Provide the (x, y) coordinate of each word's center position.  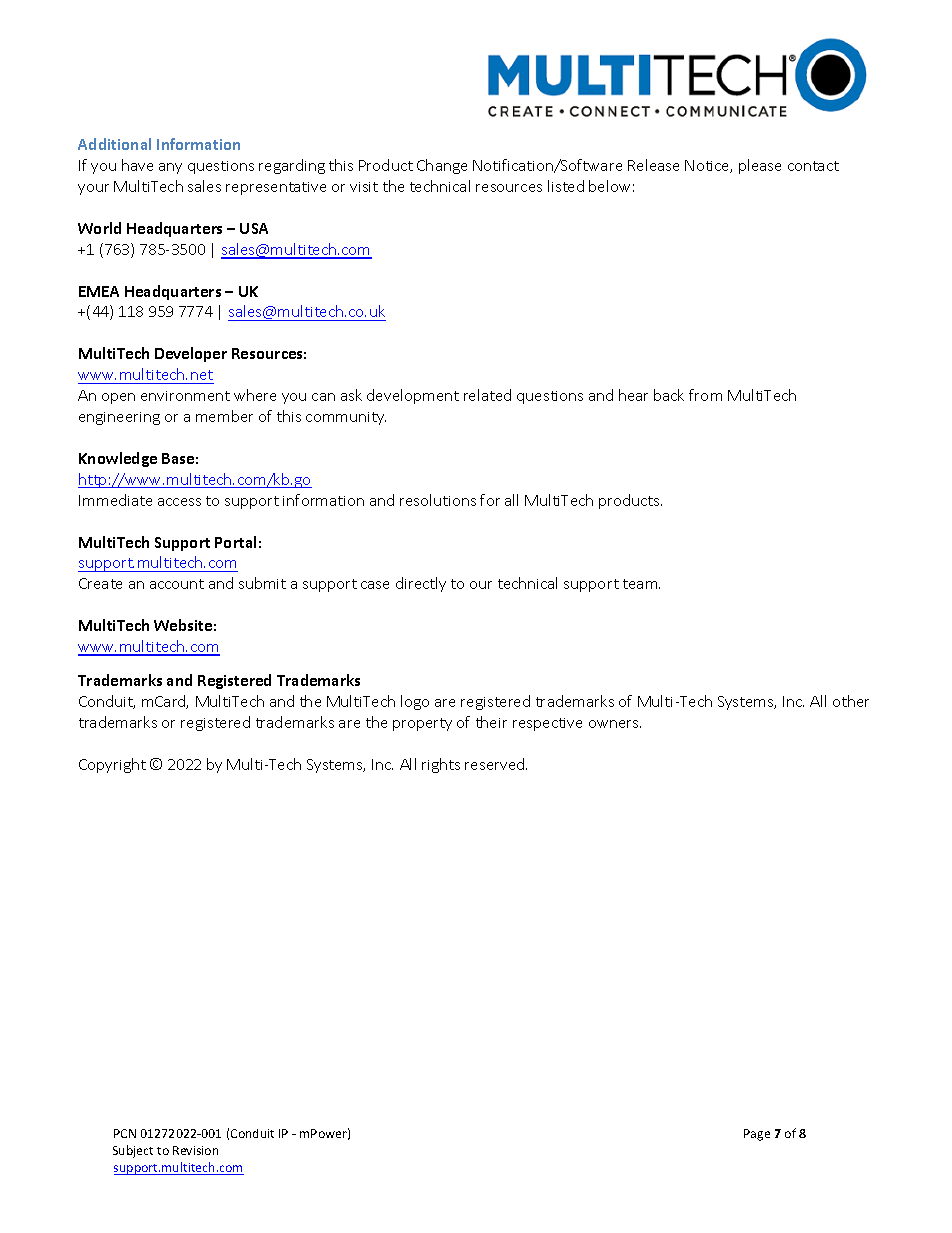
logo (415, 702)
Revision (195, 1150)
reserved (496, 764)
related (487, 395)
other (851, 701)
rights (441, 765)
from (705, 395)
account (177, 584)
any (170, 168)
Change (442, 166)
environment (185, 396)
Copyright (112, 765)
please (760, 166)
